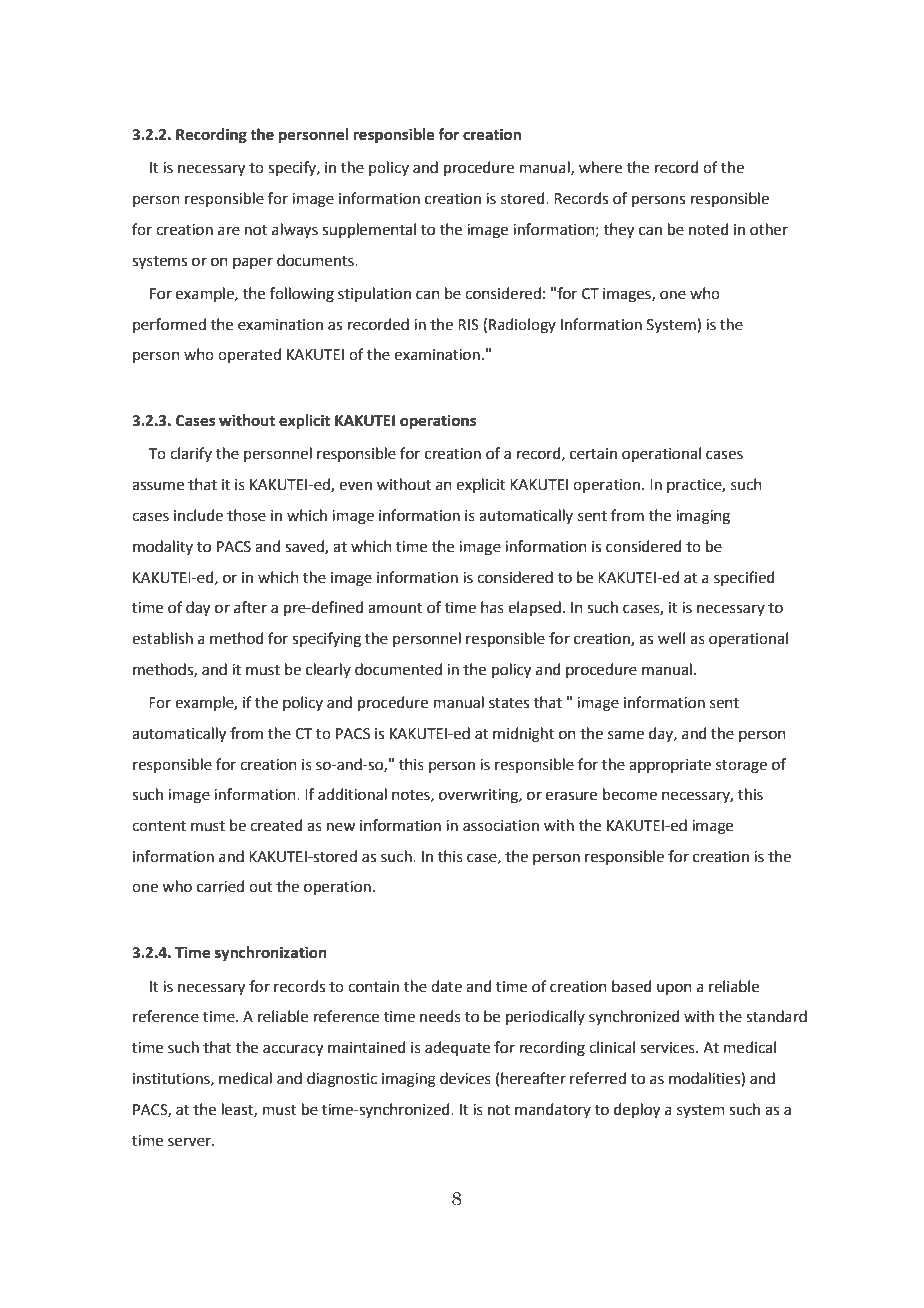 The image size is (924, 1308). What do you see at coordinates (465, 1078) in the screenshot?
I see `devices` at bounding box center [465, 1078].
